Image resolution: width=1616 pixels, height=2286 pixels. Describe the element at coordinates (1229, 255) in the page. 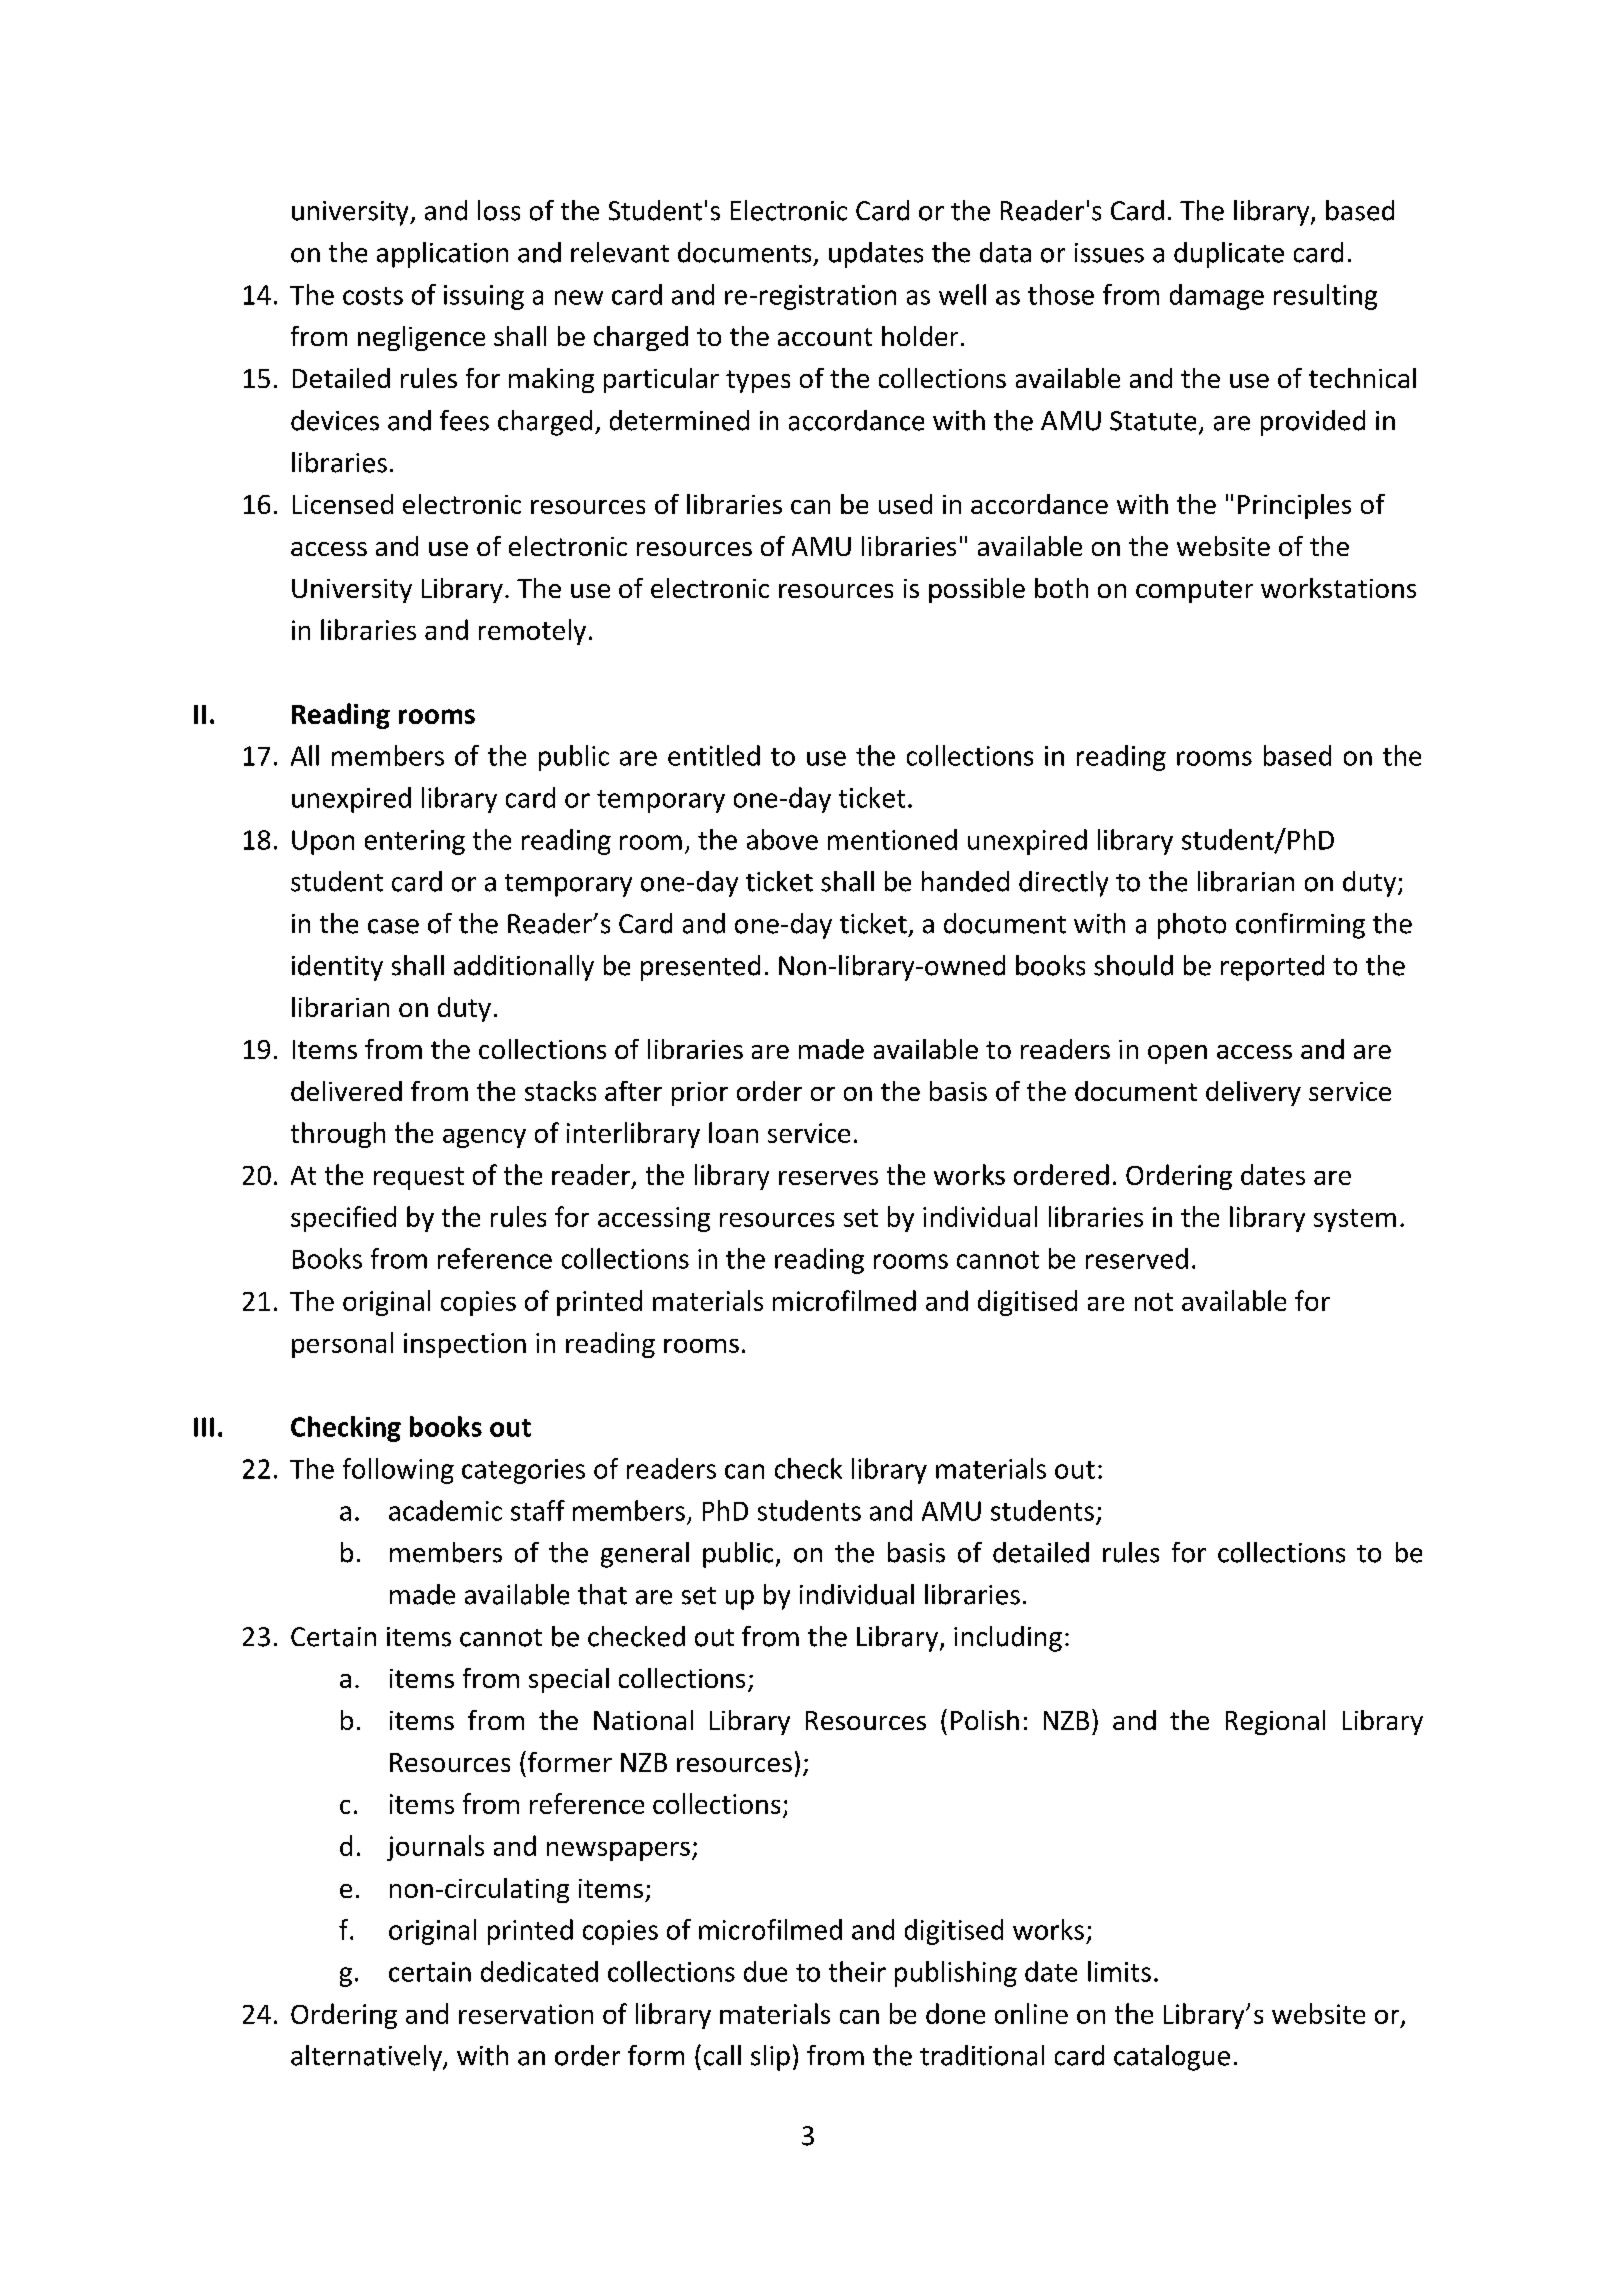

I see `duplicate` at that location.
